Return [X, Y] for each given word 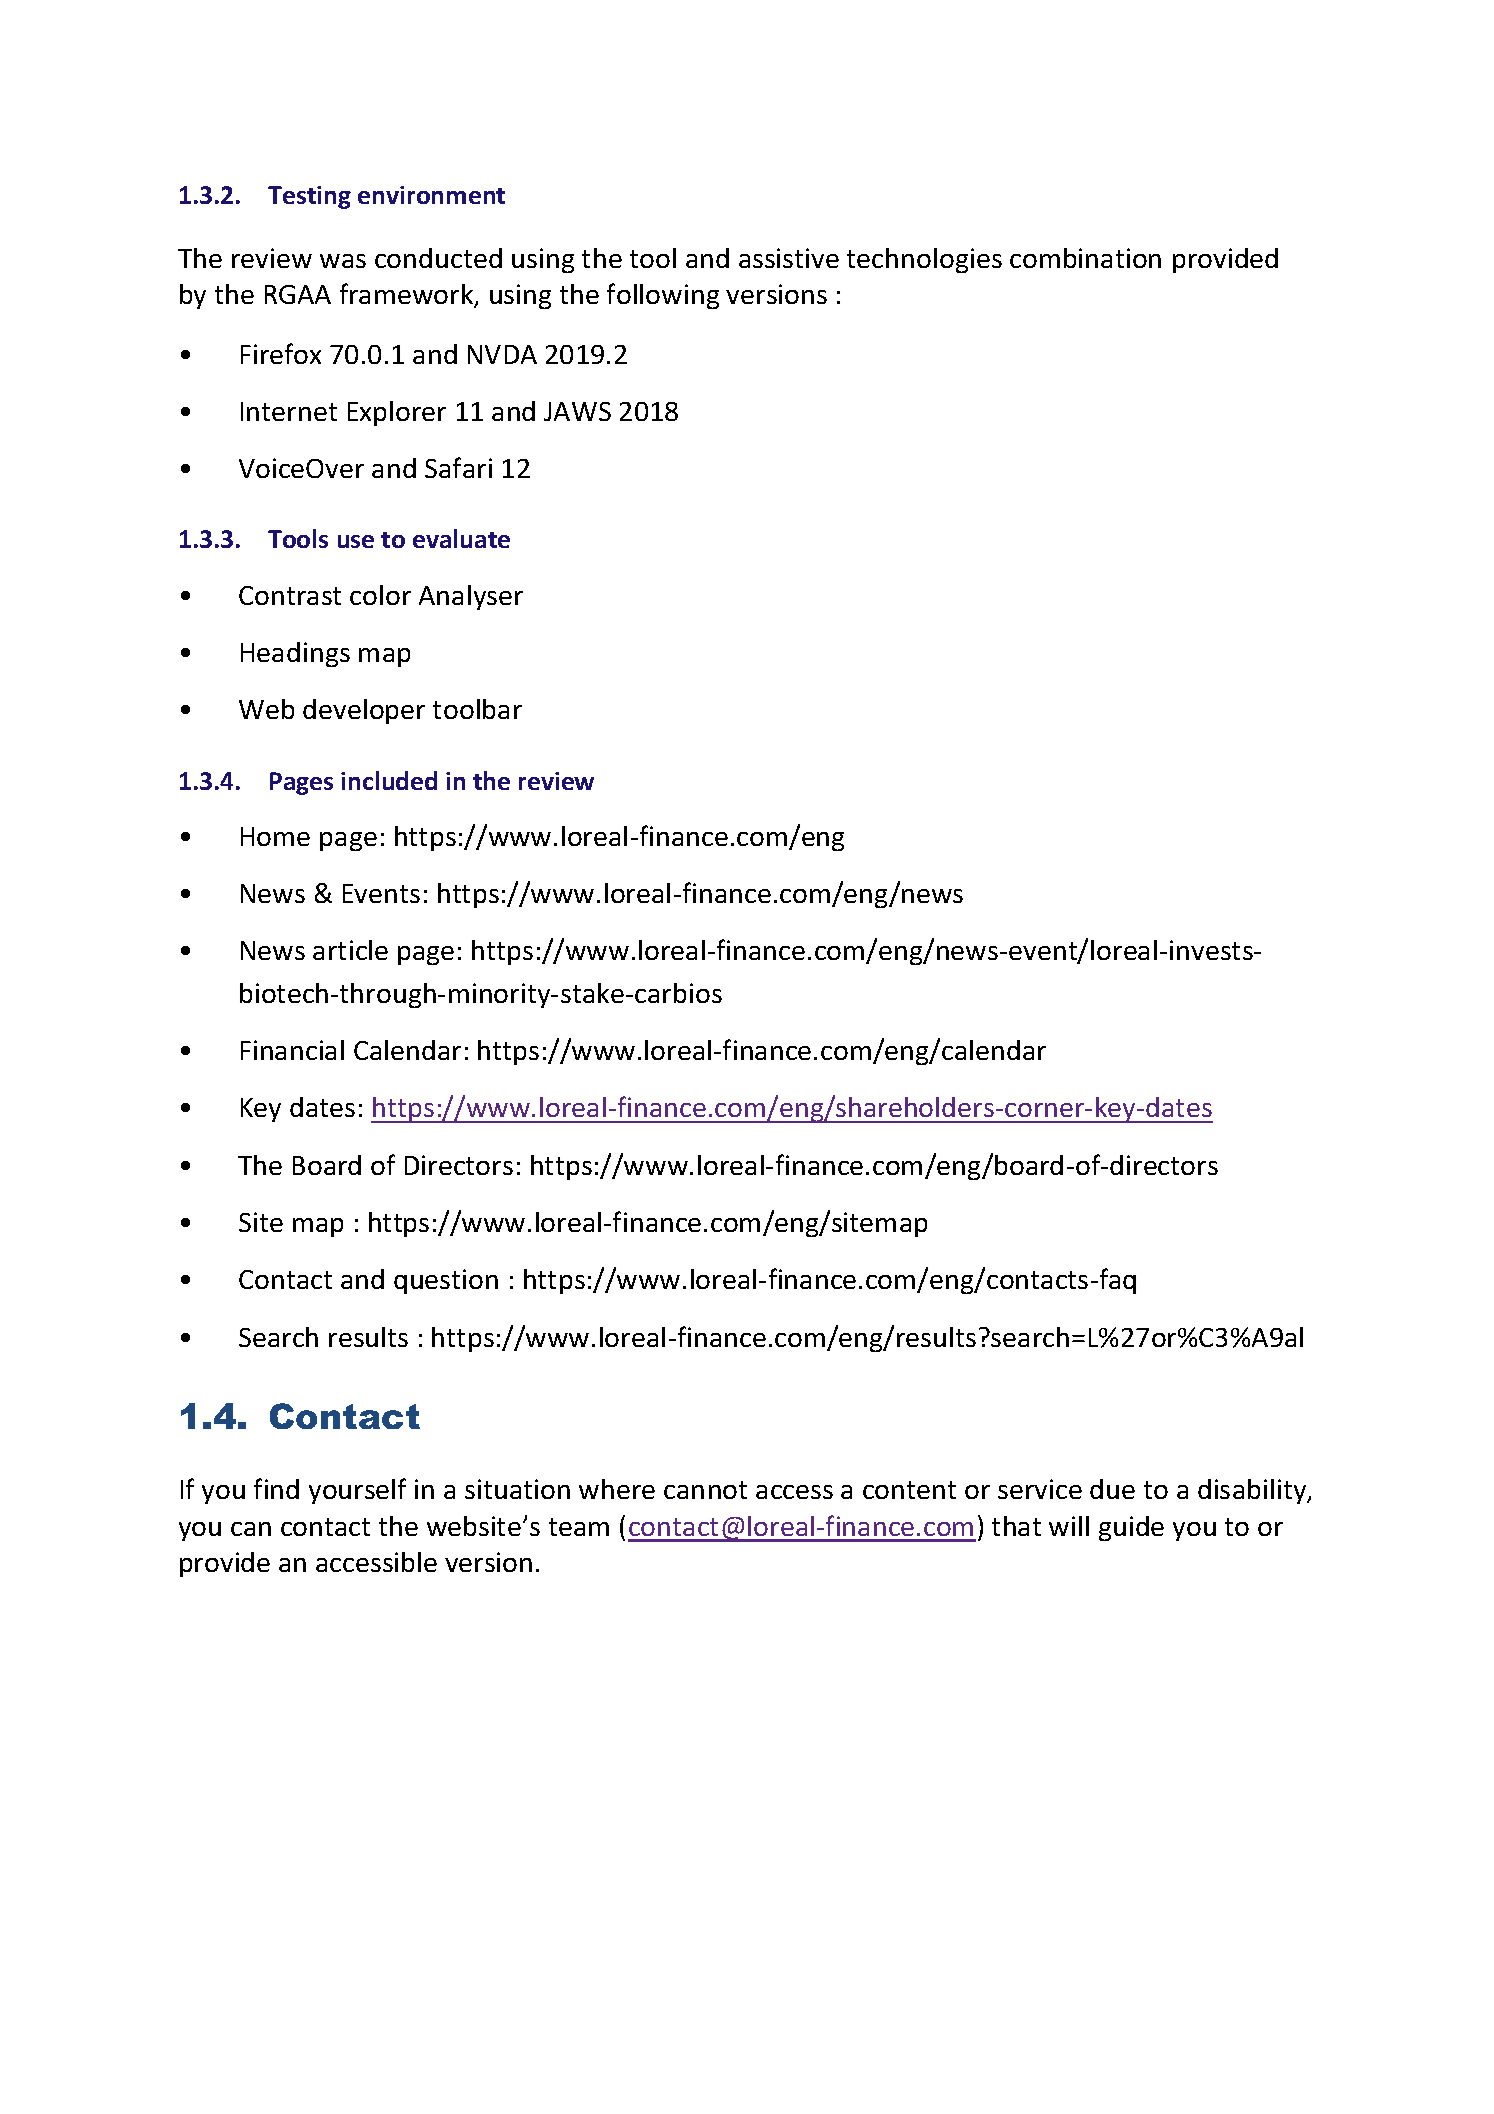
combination [1085, 258]
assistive [789, 258]
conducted [438, 258]
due [1112, 1489]
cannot [705, 1490]
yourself [357, 1491]
